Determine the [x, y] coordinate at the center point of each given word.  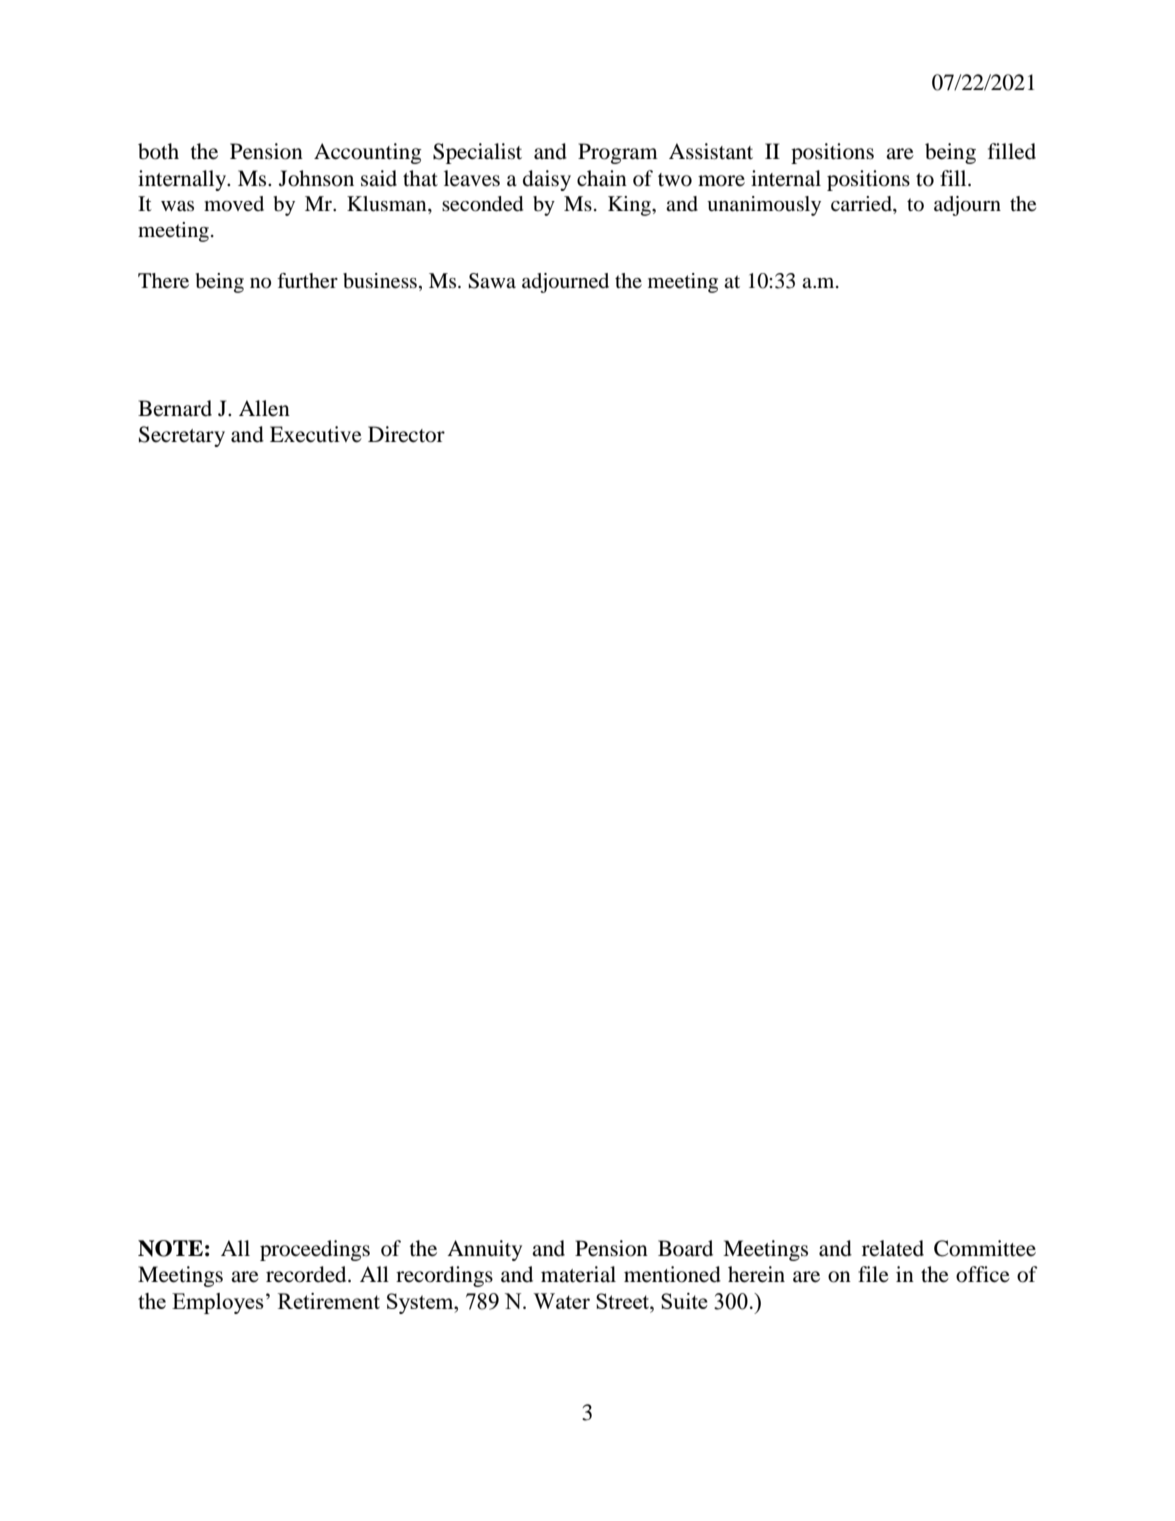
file [873, 1274]
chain [602, 178]
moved [234, 204]
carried [862, 204]
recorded [307, 1274]
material [578, 1274]
